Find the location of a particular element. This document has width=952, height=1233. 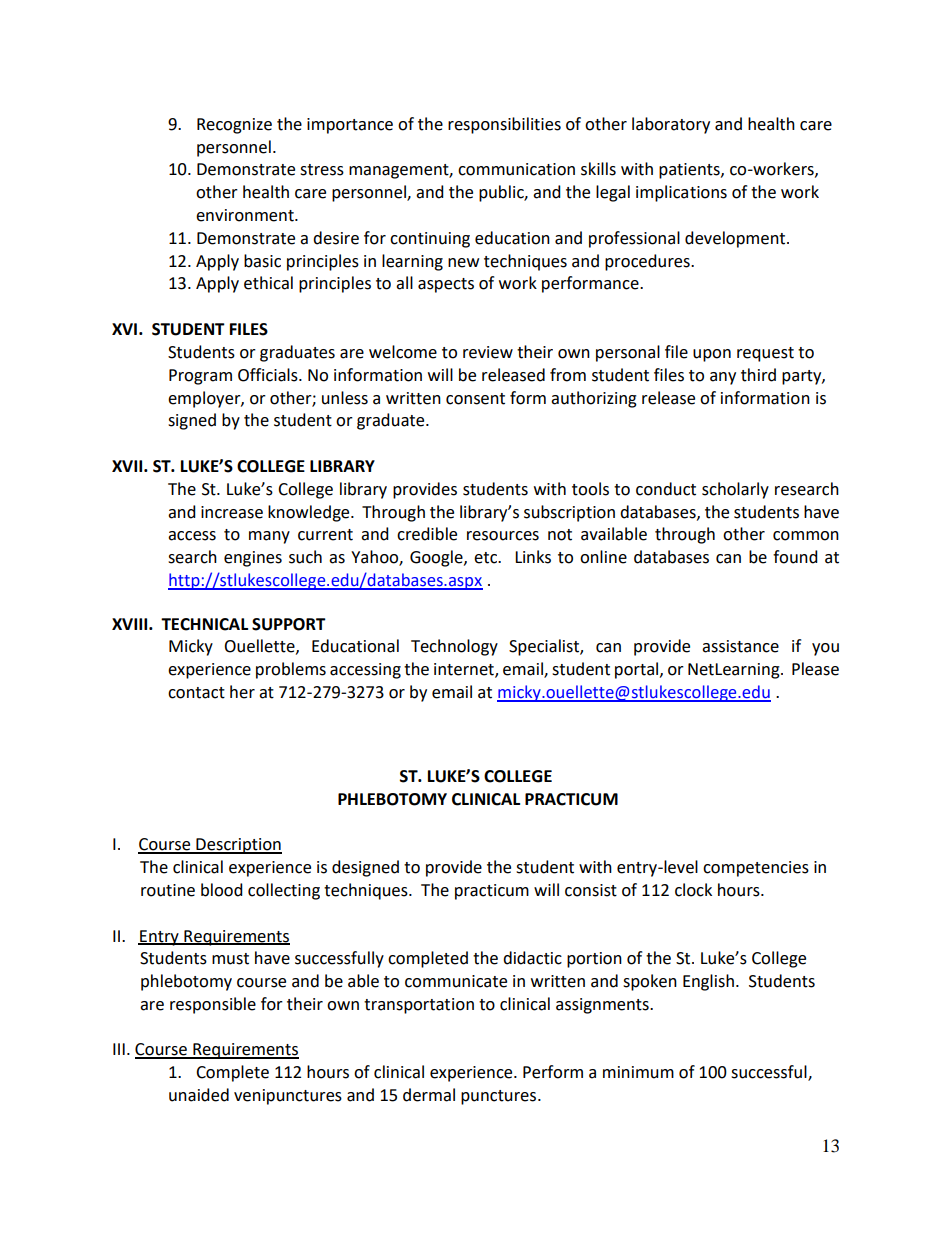

Recognize is located at coordinates (234, 126).
